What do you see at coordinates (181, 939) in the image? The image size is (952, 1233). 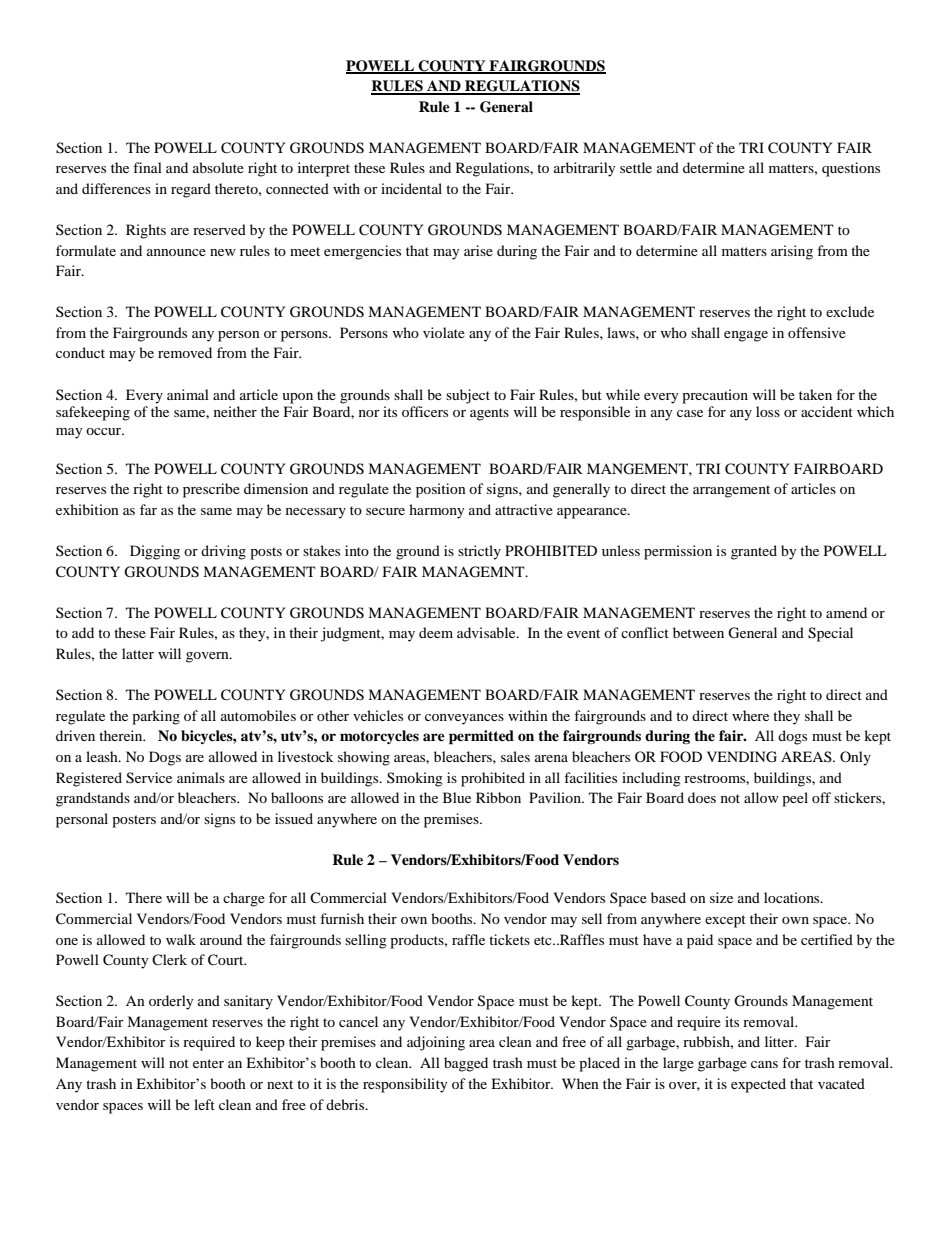 I see `walk` at bounding box center [181, 939].
